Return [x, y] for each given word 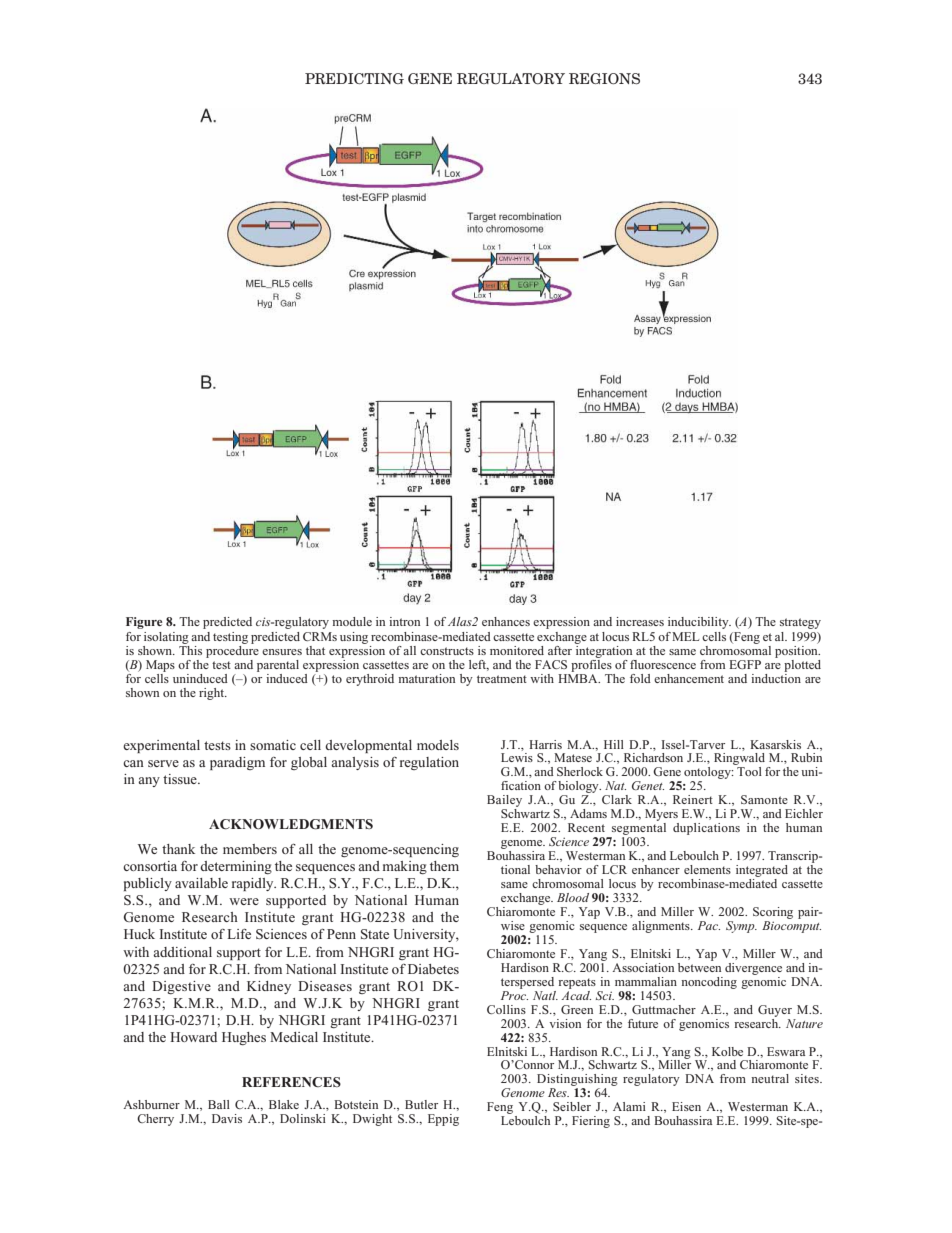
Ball [219, 1104]
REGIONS [604, 78]
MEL [685, 636]
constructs [447, 651]
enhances [506, 621]
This [190, 649]
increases [640, 621]
